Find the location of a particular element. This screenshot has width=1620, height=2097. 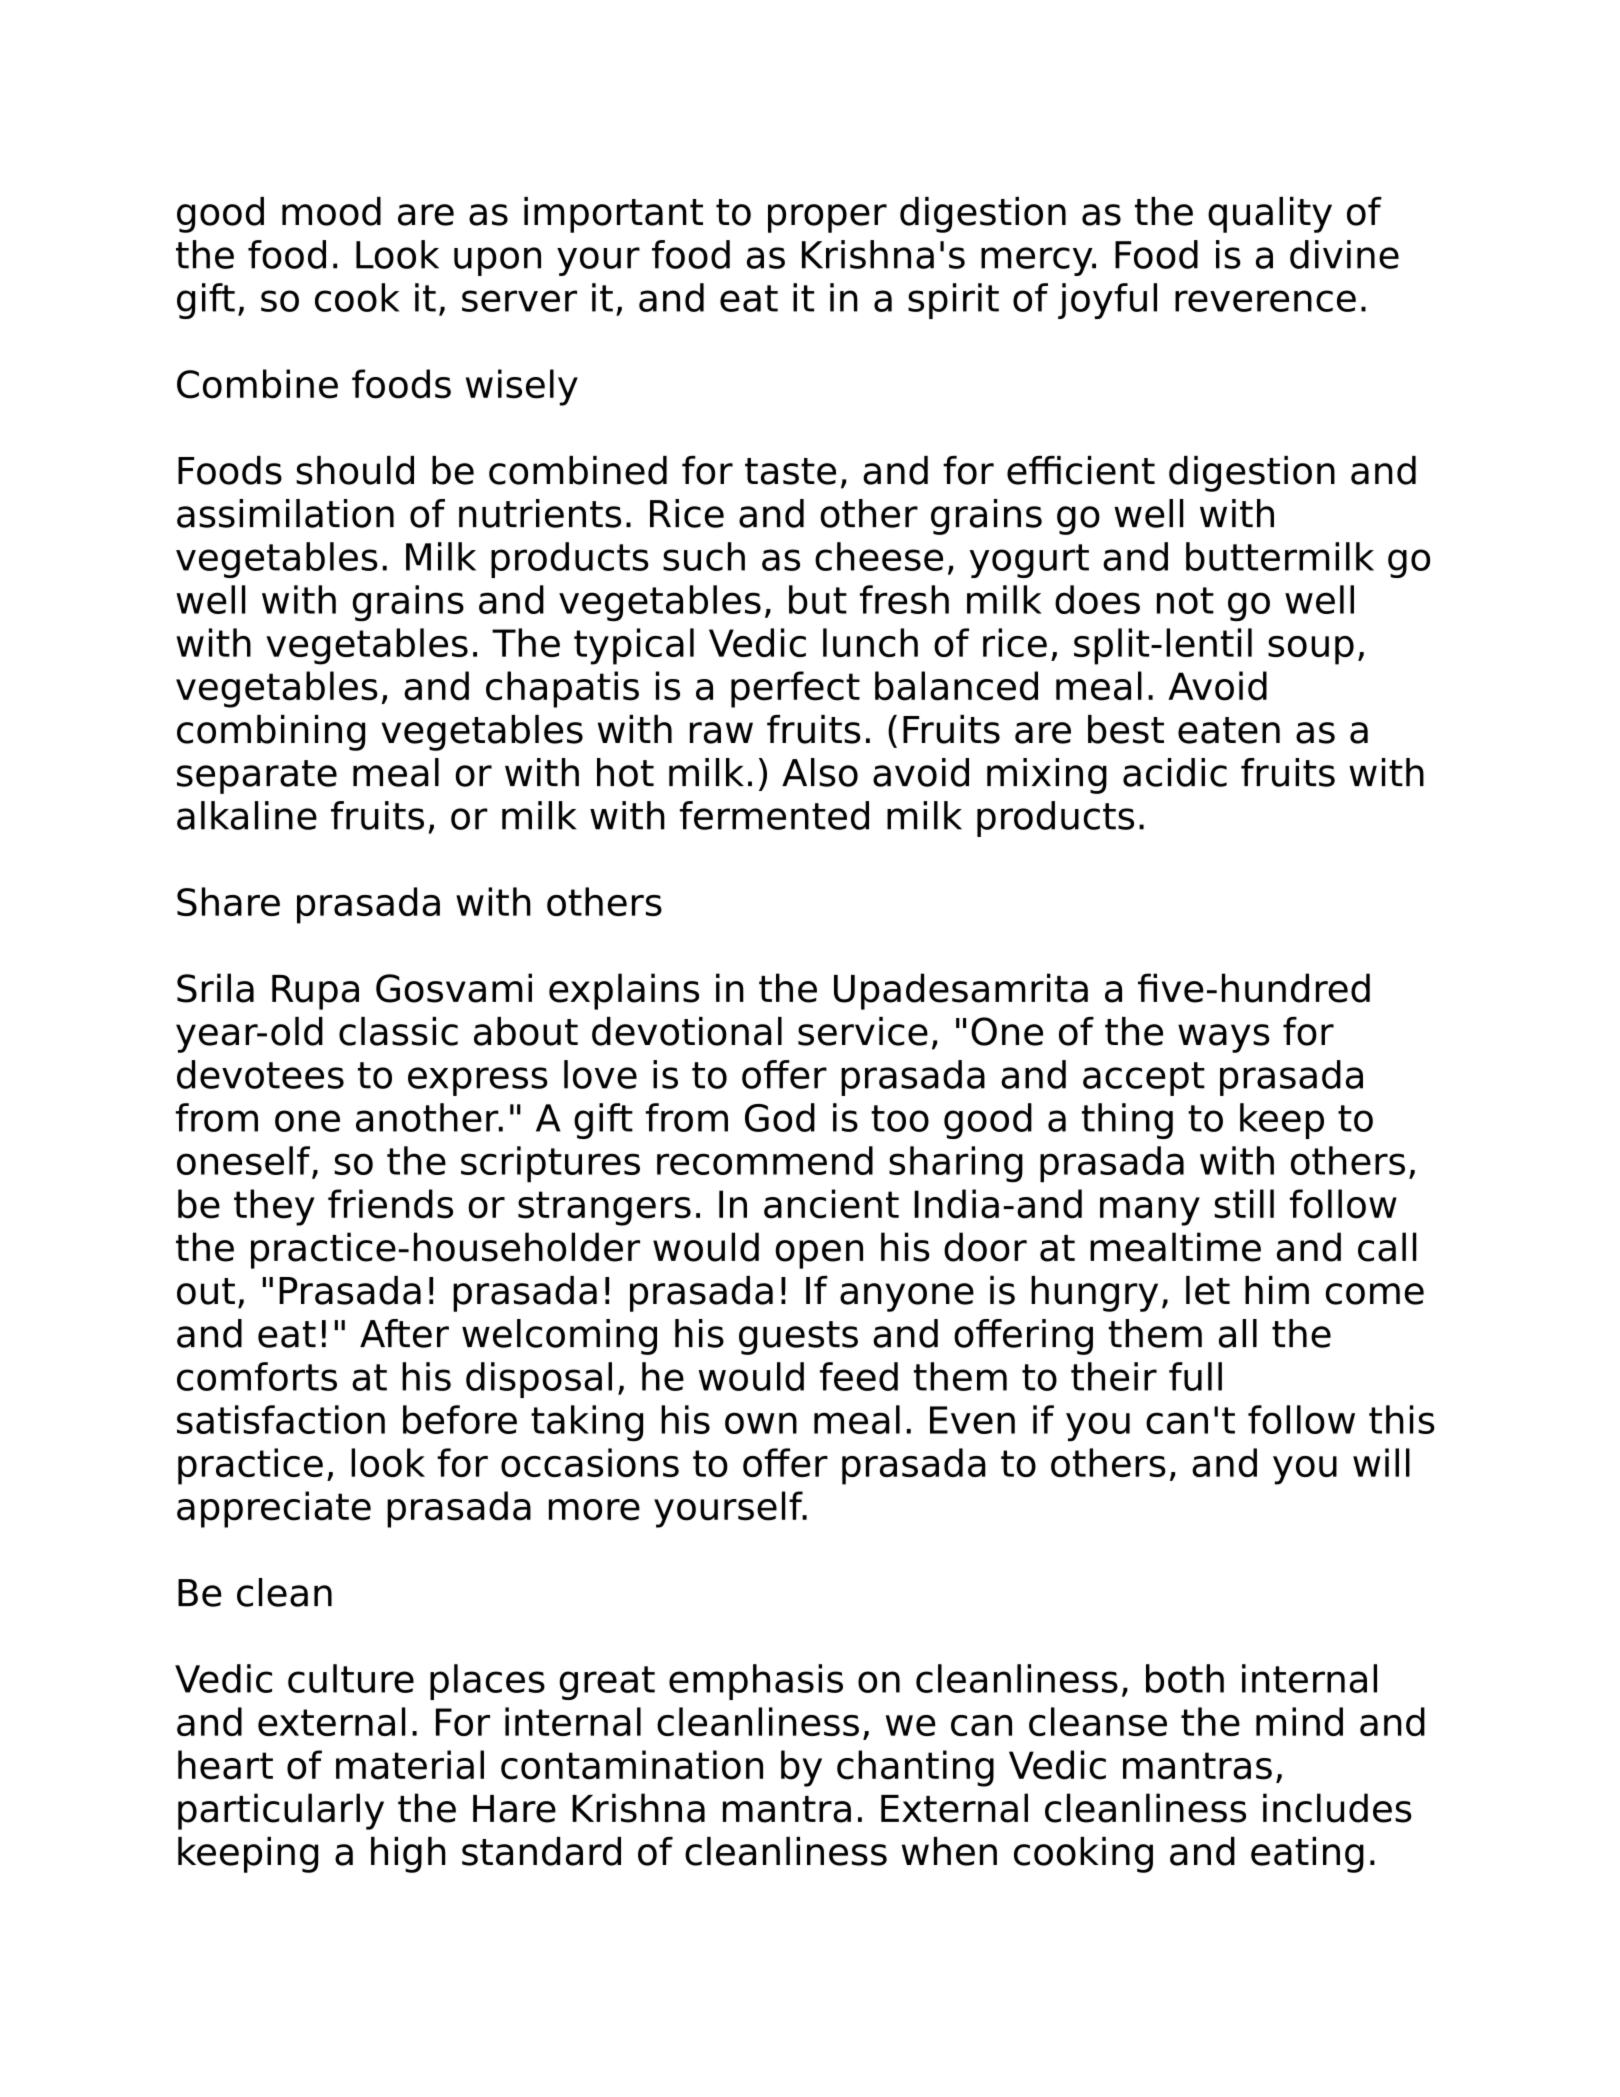

reverence is located at coordinates (1265, 301).
